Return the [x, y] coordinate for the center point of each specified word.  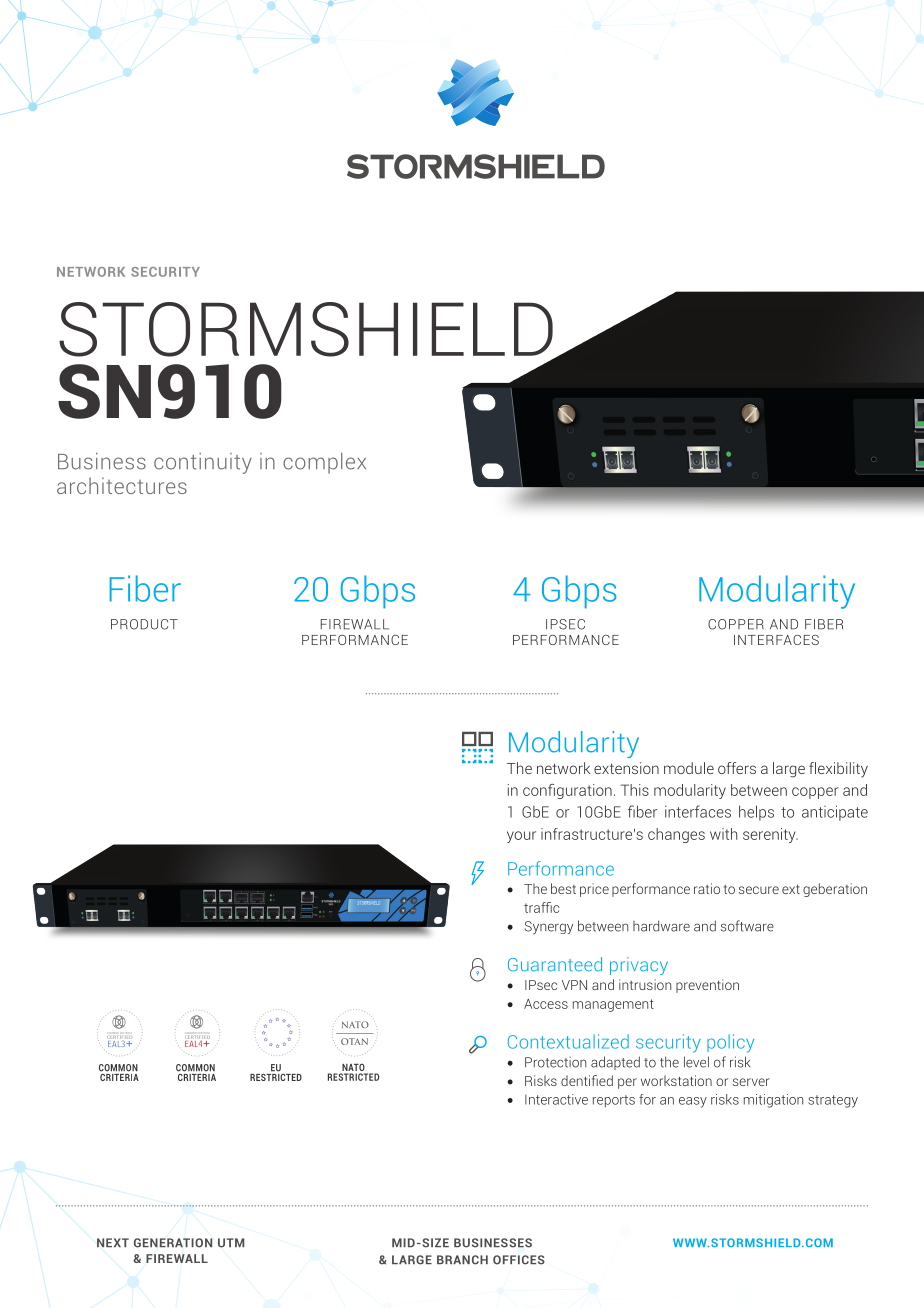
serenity [770, 835]
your [521, 837]
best [563, 888]
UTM [231, 1243]
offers [737, 768]
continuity [203, 463]
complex [324, 463]
